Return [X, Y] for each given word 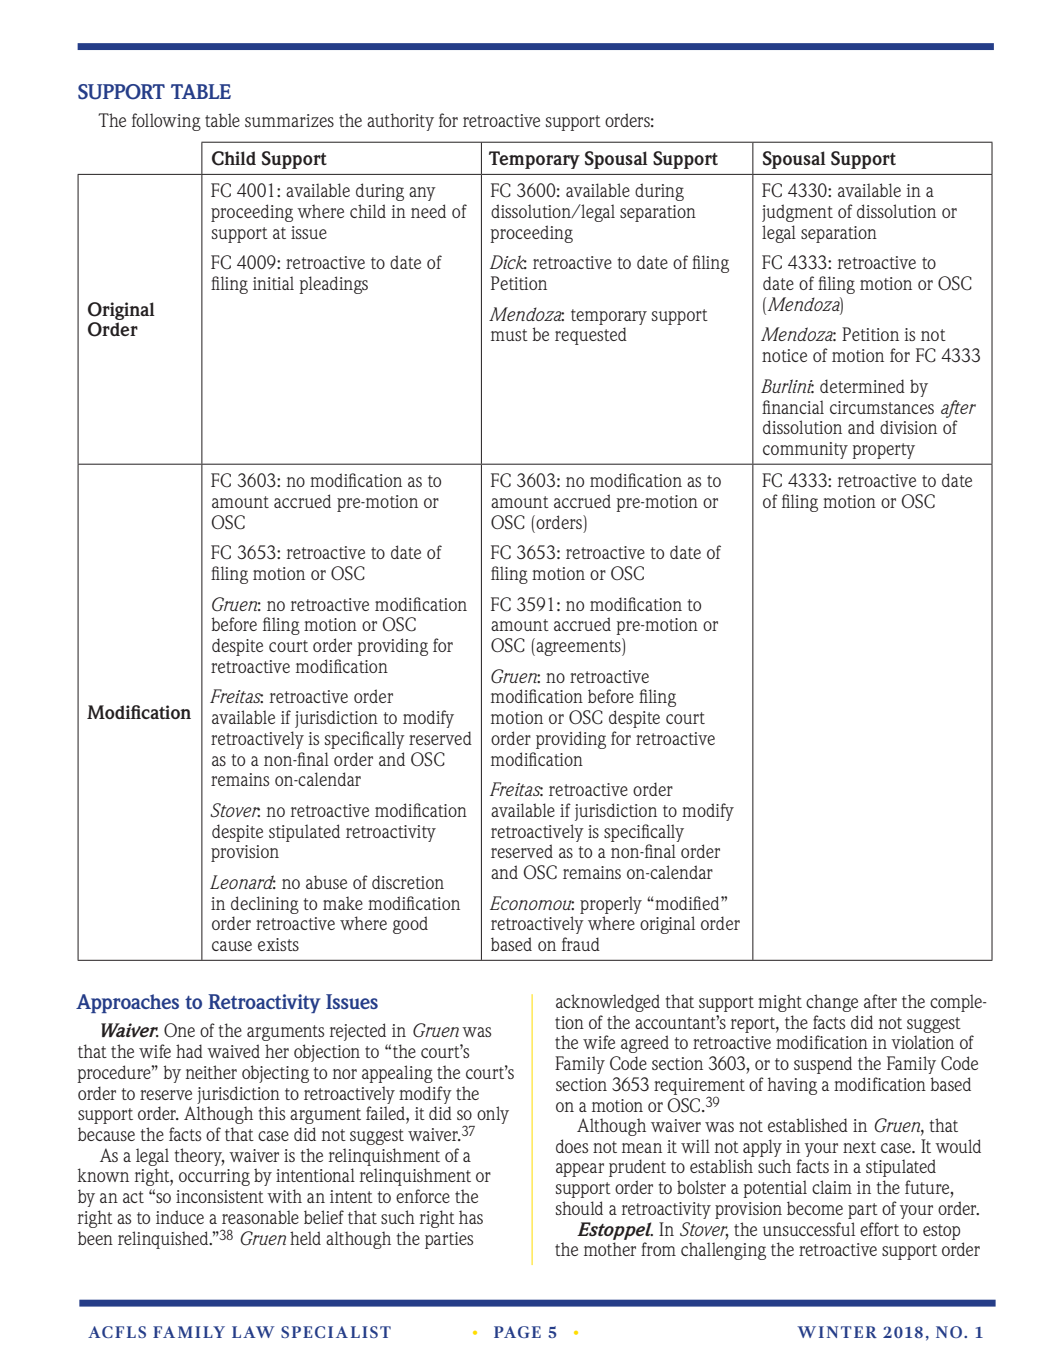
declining [265, 905]
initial [273, 283]
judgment [797, 213]
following [166, 122]
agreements [578, 647]
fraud [581, 944]
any [422, 194]
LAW [253, 1332]
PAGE [517, 1332]
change [832, 1003]
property [883, 451]
